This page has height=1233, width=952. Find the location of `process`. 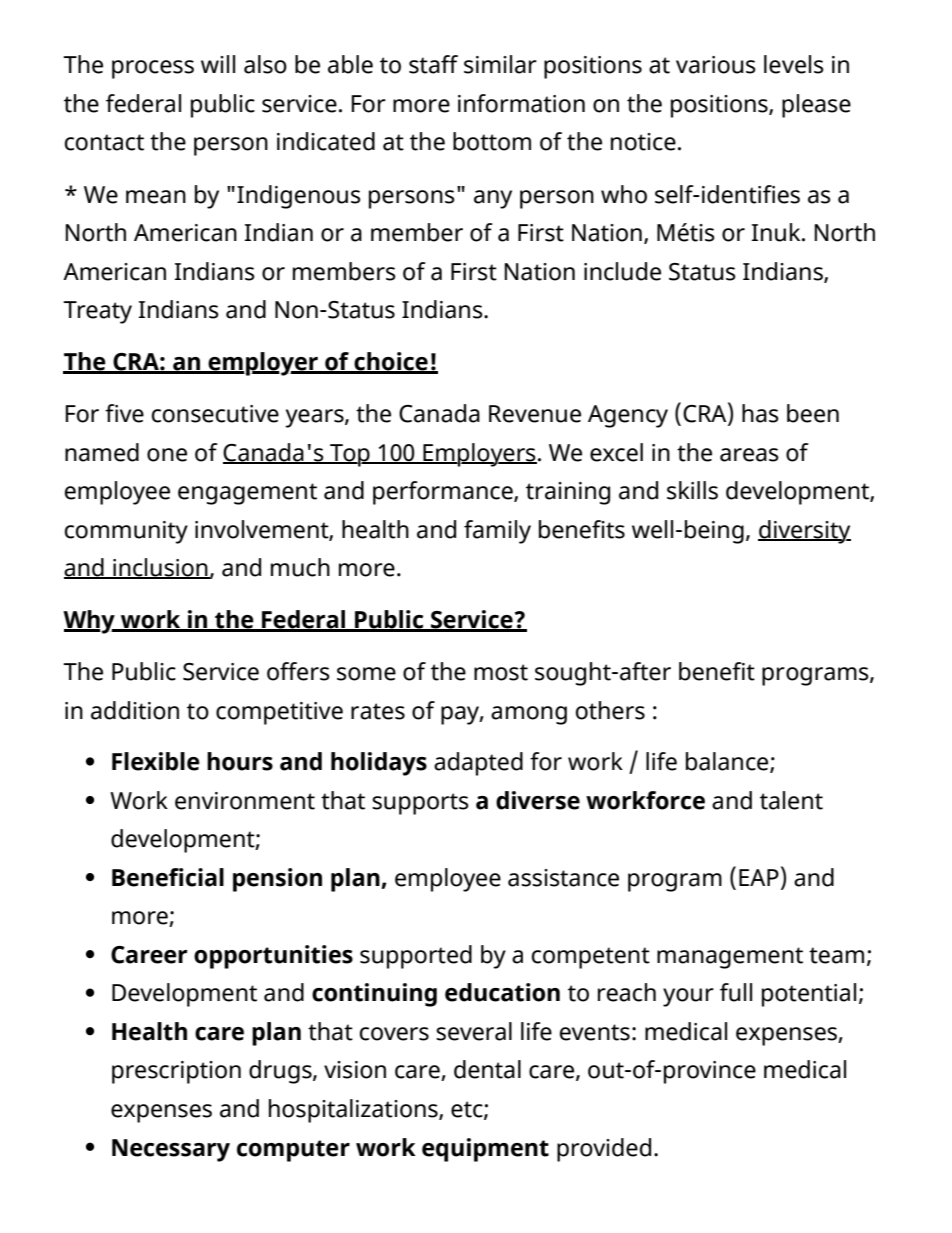

process is located at coordinates (153, 69).
